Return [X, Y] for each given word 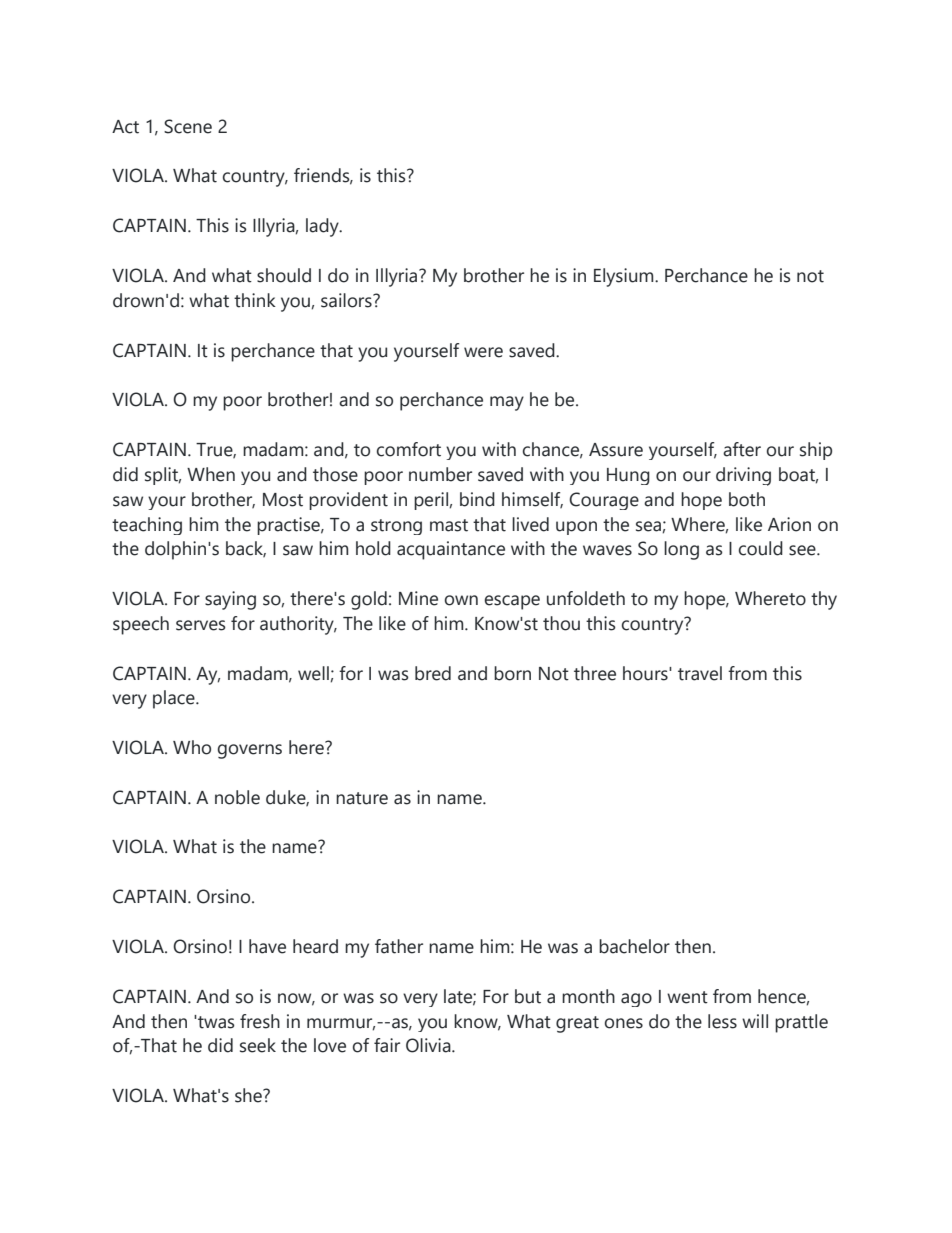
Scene [188, 126]
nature [362, 798]
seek [258, 1045]
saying [230, 600]
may [507, 403]
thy [824, 600]
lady [323, 227]
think [255, 300]
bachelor [634, 946]
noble [237, 797]
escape [512, 602]
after [742, 449]
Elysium [625, 277]
